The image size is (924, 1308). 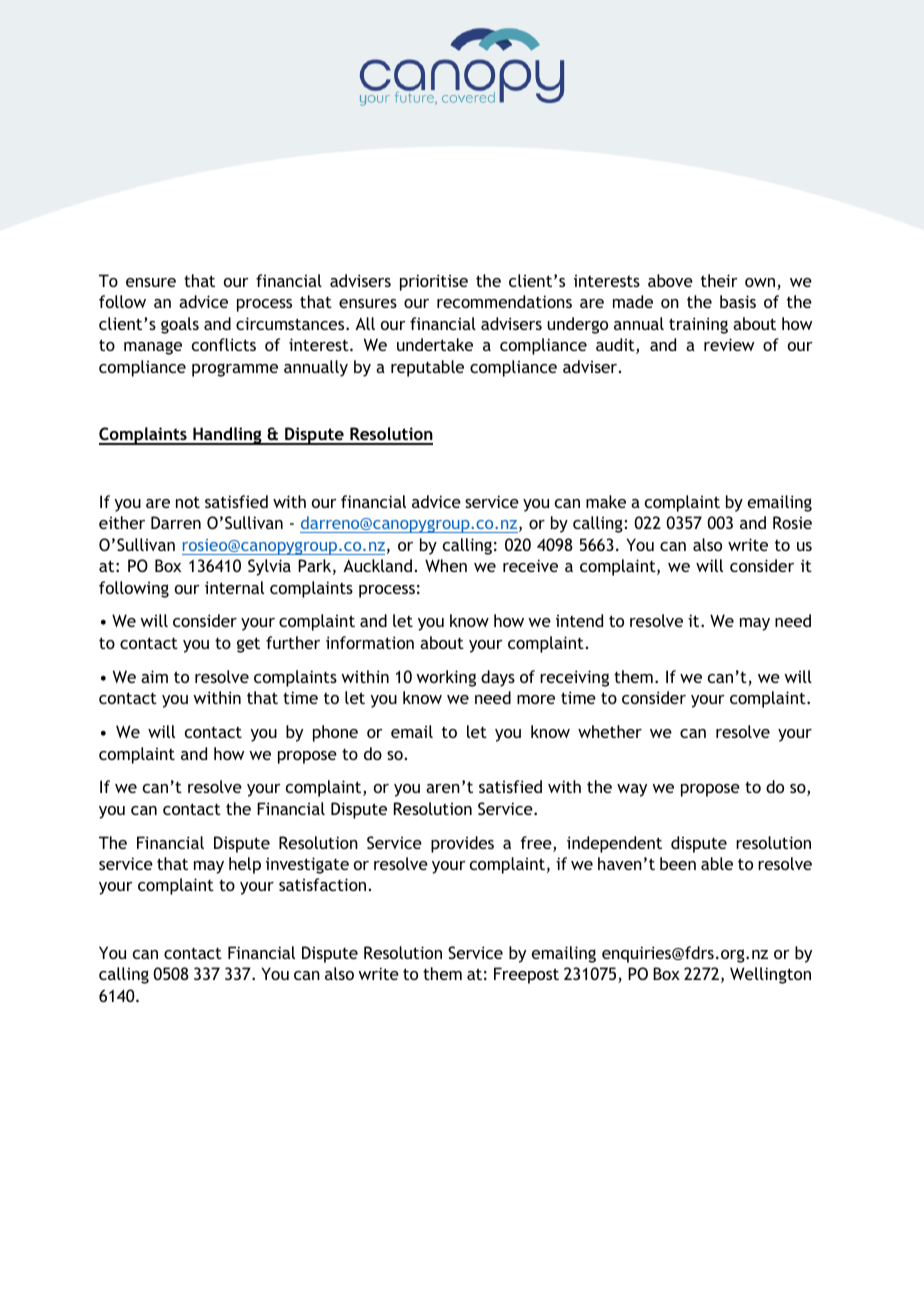 I want to click on investigate, so click(x=307, y=865).
